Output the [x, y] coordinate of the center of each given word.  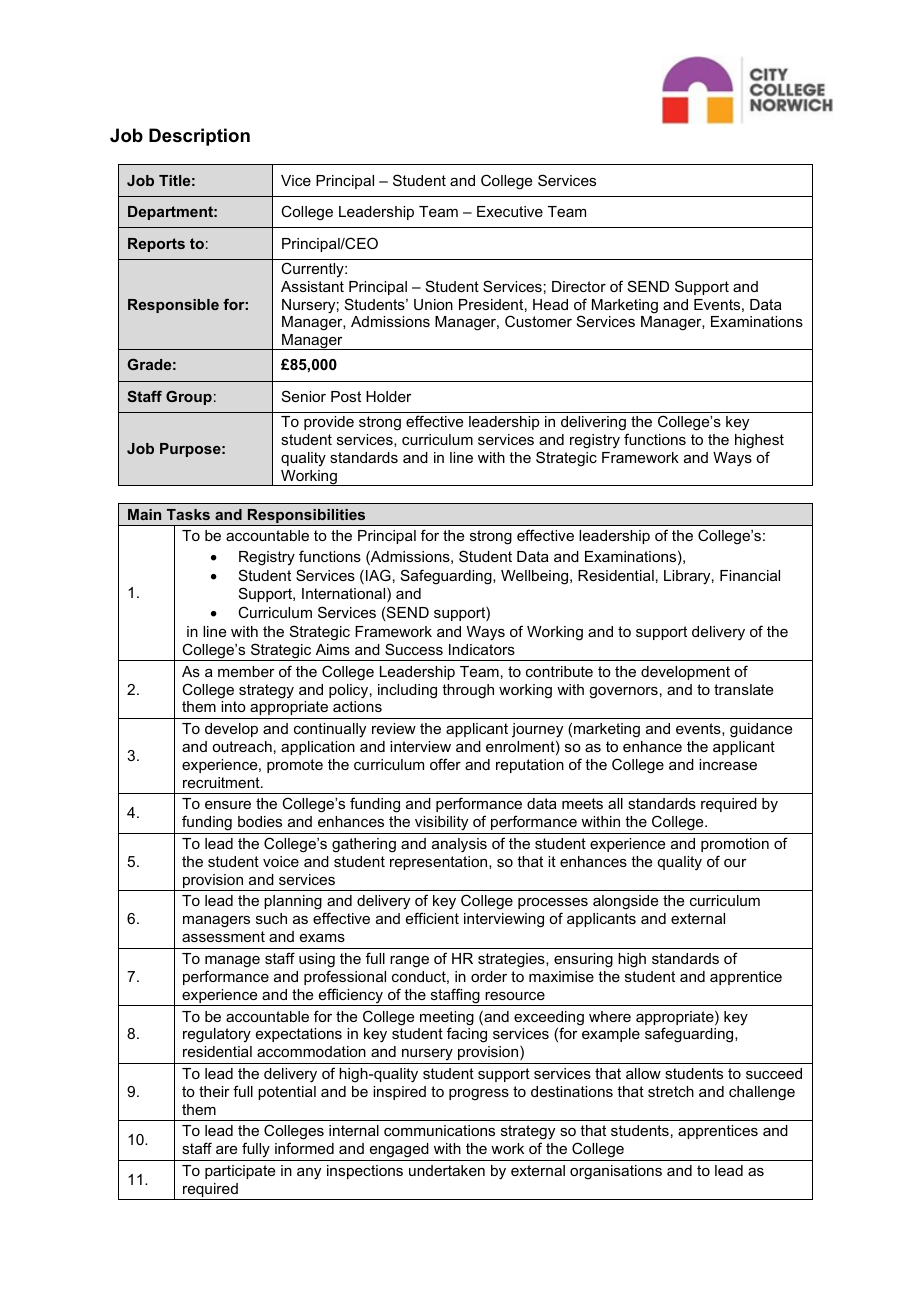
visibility [441, 823]
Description [199, 137]
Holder [389, 396]
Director [579, 286]
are [226, 1150]
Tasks [188, 514]
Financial [750, 575]
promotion [735, 845]
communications [439, 1130]
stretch [671, 1091]
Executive [510, 211]
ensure [228, 805]
